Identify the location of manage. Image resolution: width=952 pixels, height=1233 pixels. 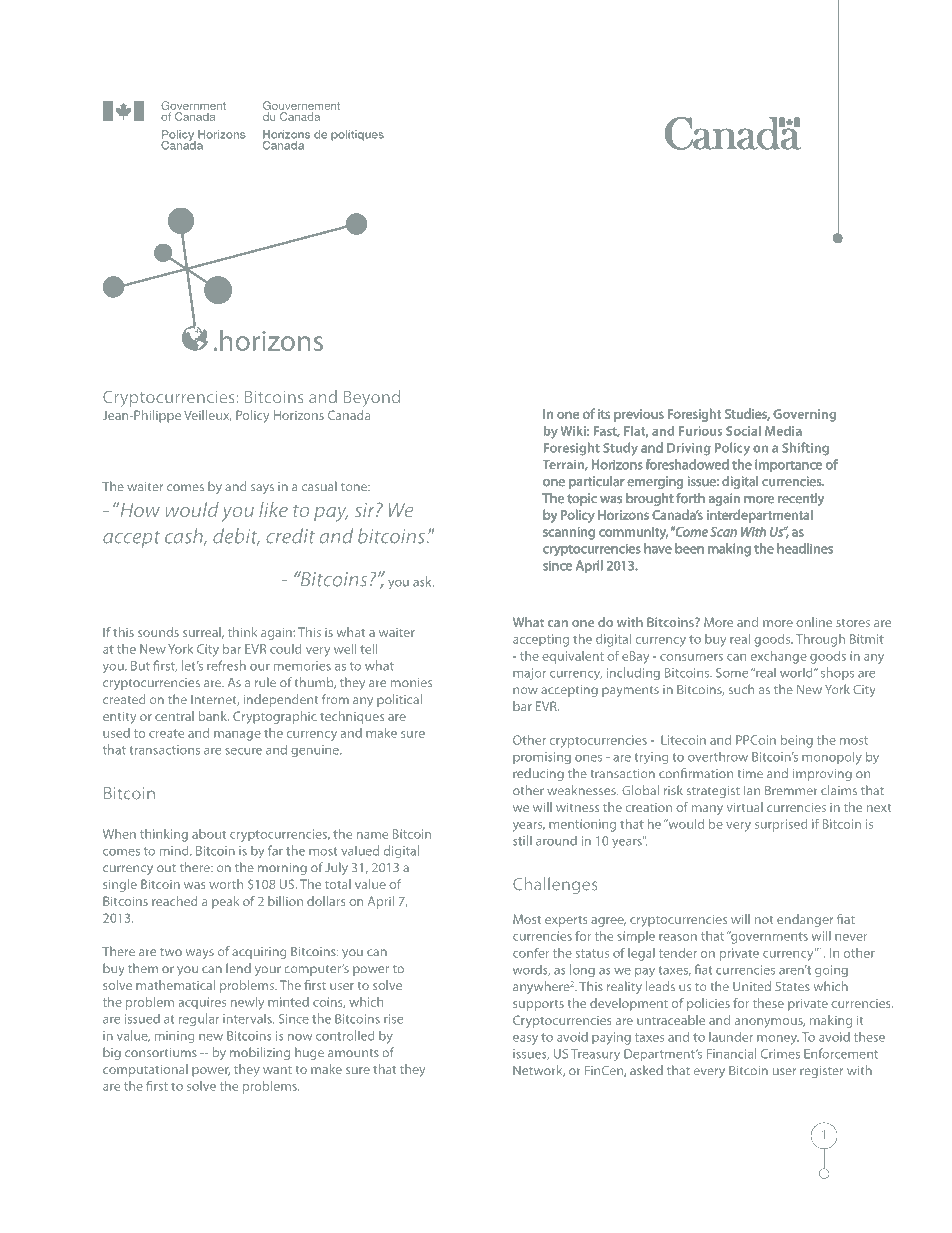
(237, 736).
